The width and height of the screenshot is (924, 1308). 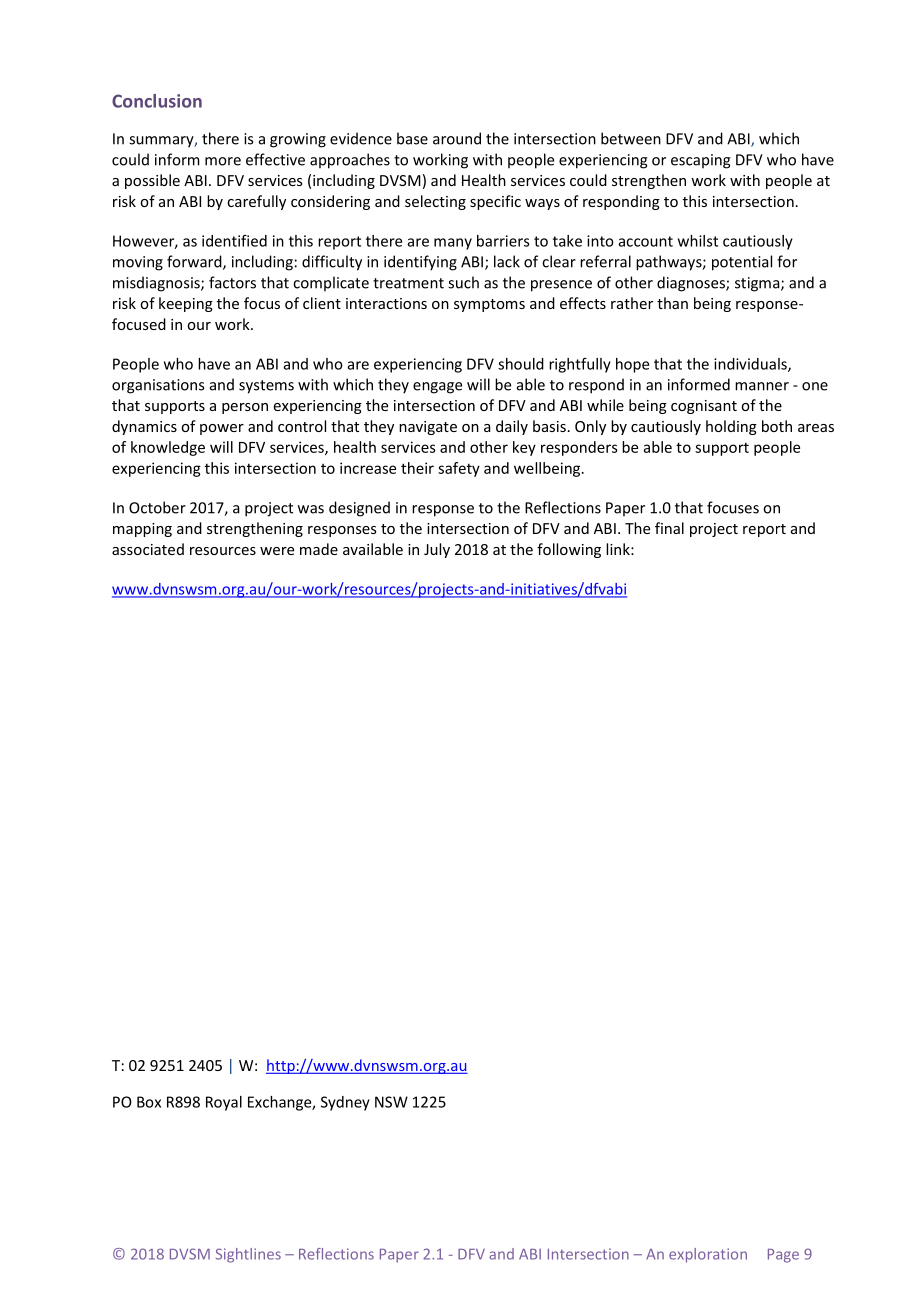 What do you see at coordinates (223, 161) in the screenshot?
I see `more` at bounding box center [223, 161].
